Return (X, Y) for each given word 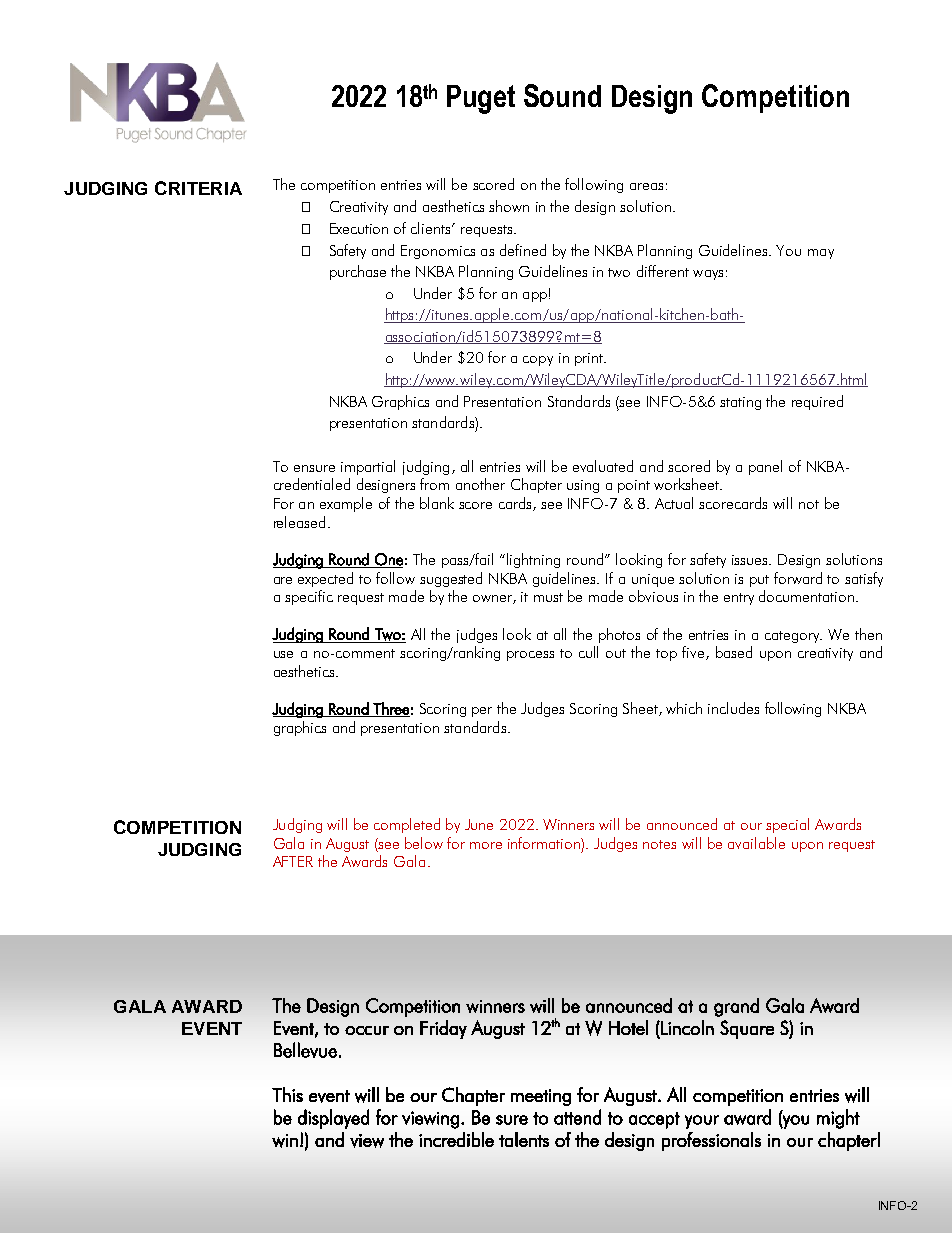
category (793, 637)
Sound (562, 95)
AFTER (293, 861)
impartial (368, 467)
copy (538, 361)
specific (309, 597)
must (548, 597)
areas (646, 186)
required (817, 402)
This (287, 1094)
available (756, 843)
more (486, 845)
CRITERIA (198, 188)
